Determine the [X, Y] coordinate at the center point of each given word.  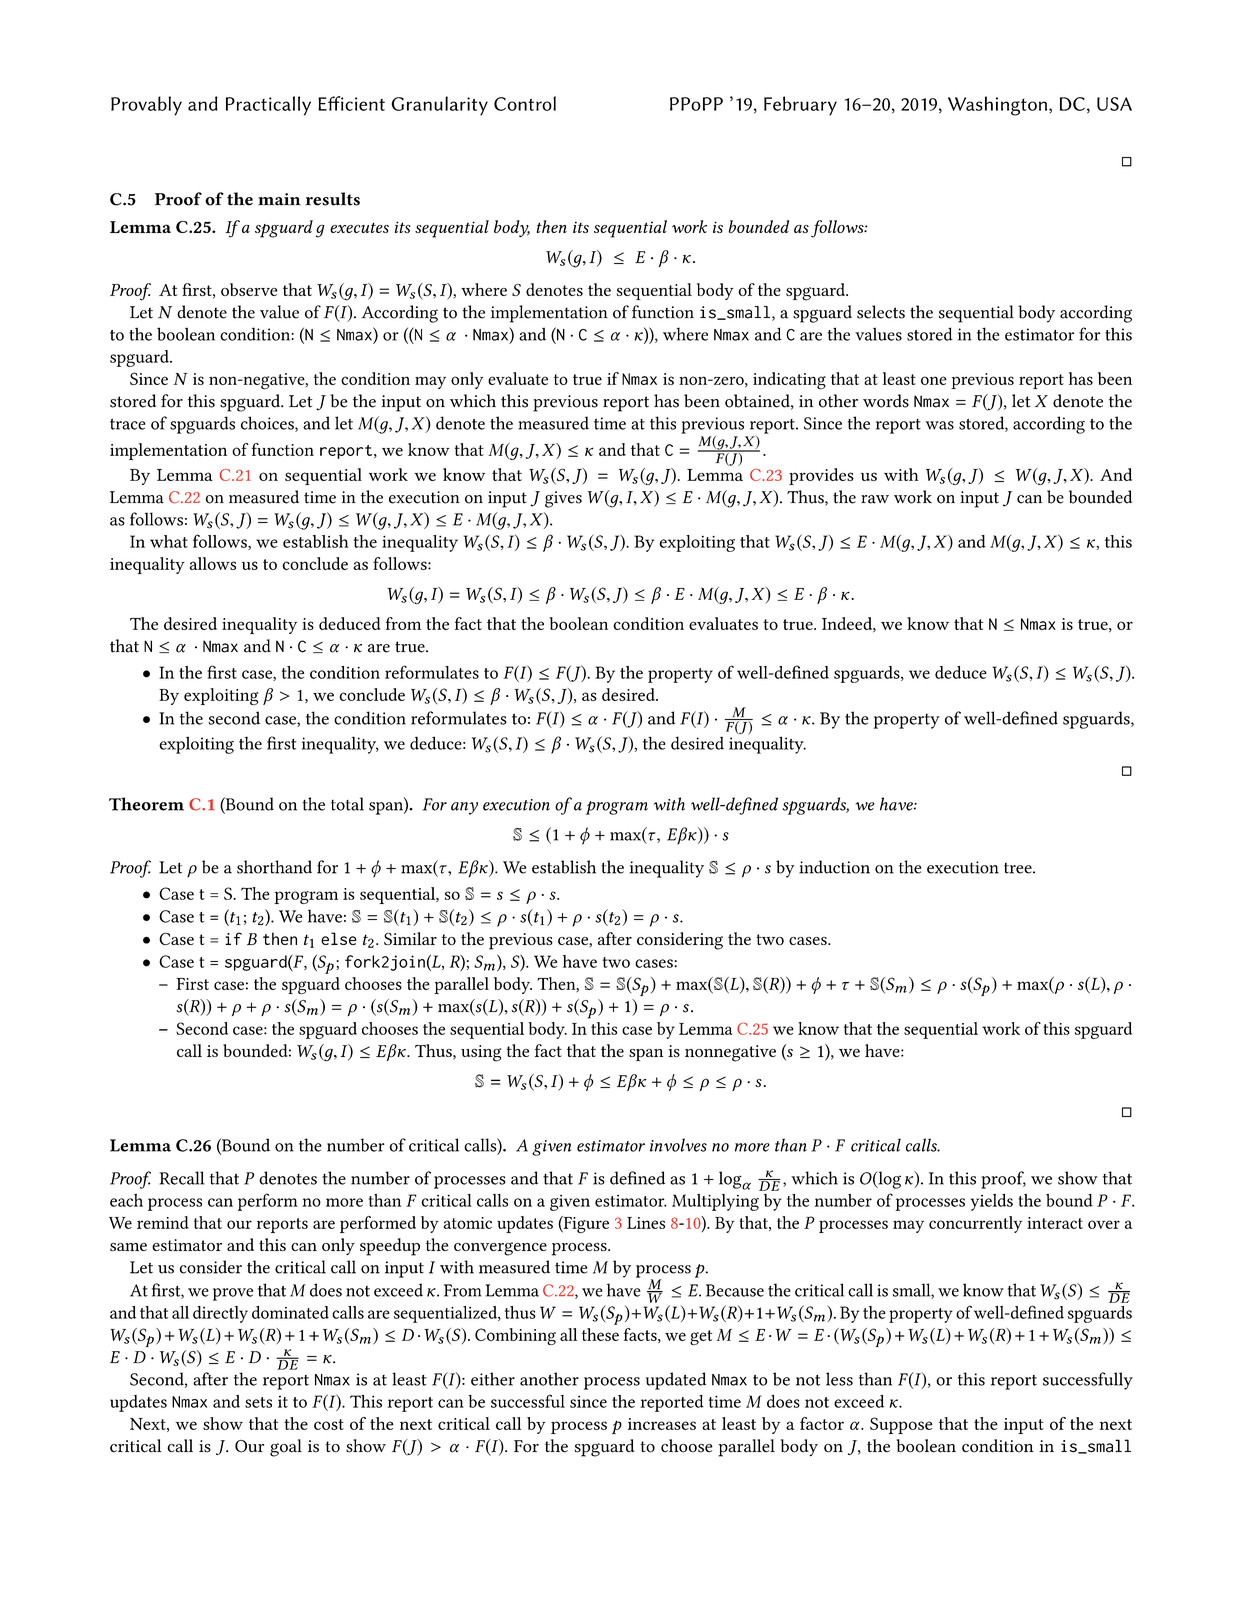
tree [1019, 868]
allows [213, 563]
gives [563, 499]
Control [525, 103]
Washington [997, 106]
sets [258, 1402]
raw [875, 499]
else [339, 938]
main [279, 199]
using [481, 1053]
